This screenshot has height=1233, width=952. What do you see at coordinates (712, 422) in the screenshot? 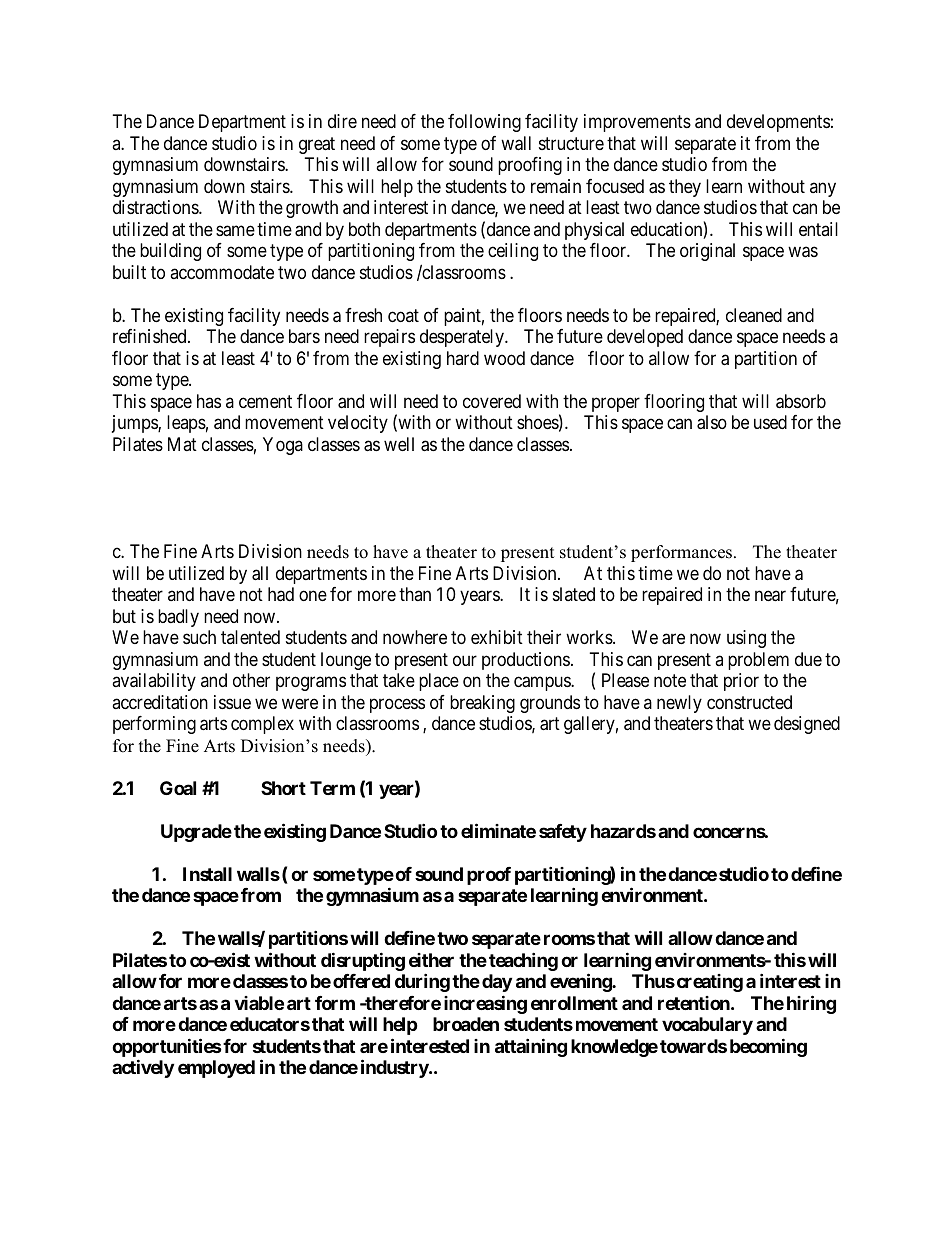
I see `also` at bounding box center [712, 422].
